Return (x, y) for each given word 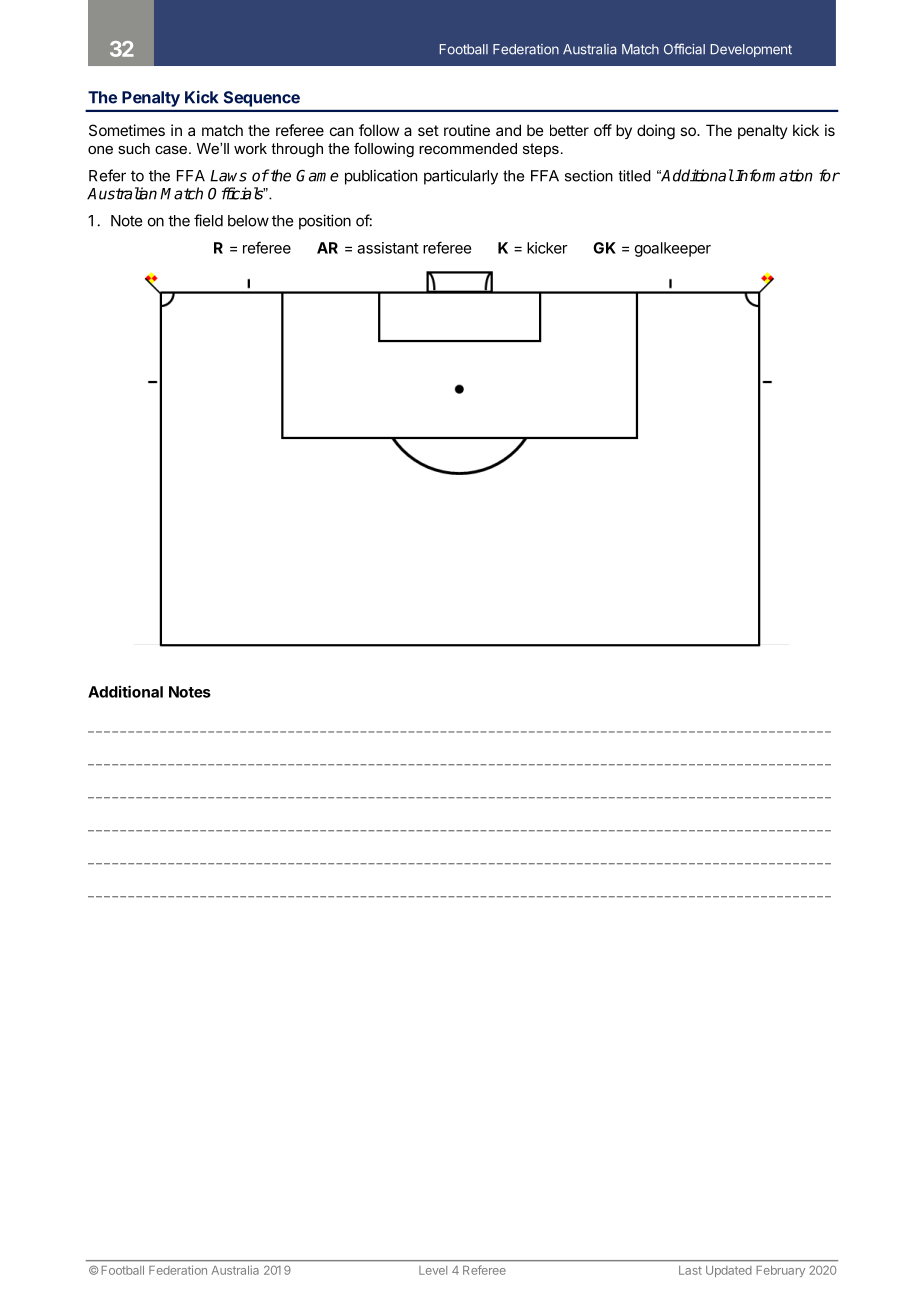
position (325, 222)
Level (433, 1270)
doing (656, 132)
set (428, 130)
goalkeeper (673, 249)
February (780, 1271)
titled (635, 176)
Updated (729, 1271)
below (248, 221)
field (208, 220)
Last (690, 1270)
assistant (388, 248)
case (172, 150)
